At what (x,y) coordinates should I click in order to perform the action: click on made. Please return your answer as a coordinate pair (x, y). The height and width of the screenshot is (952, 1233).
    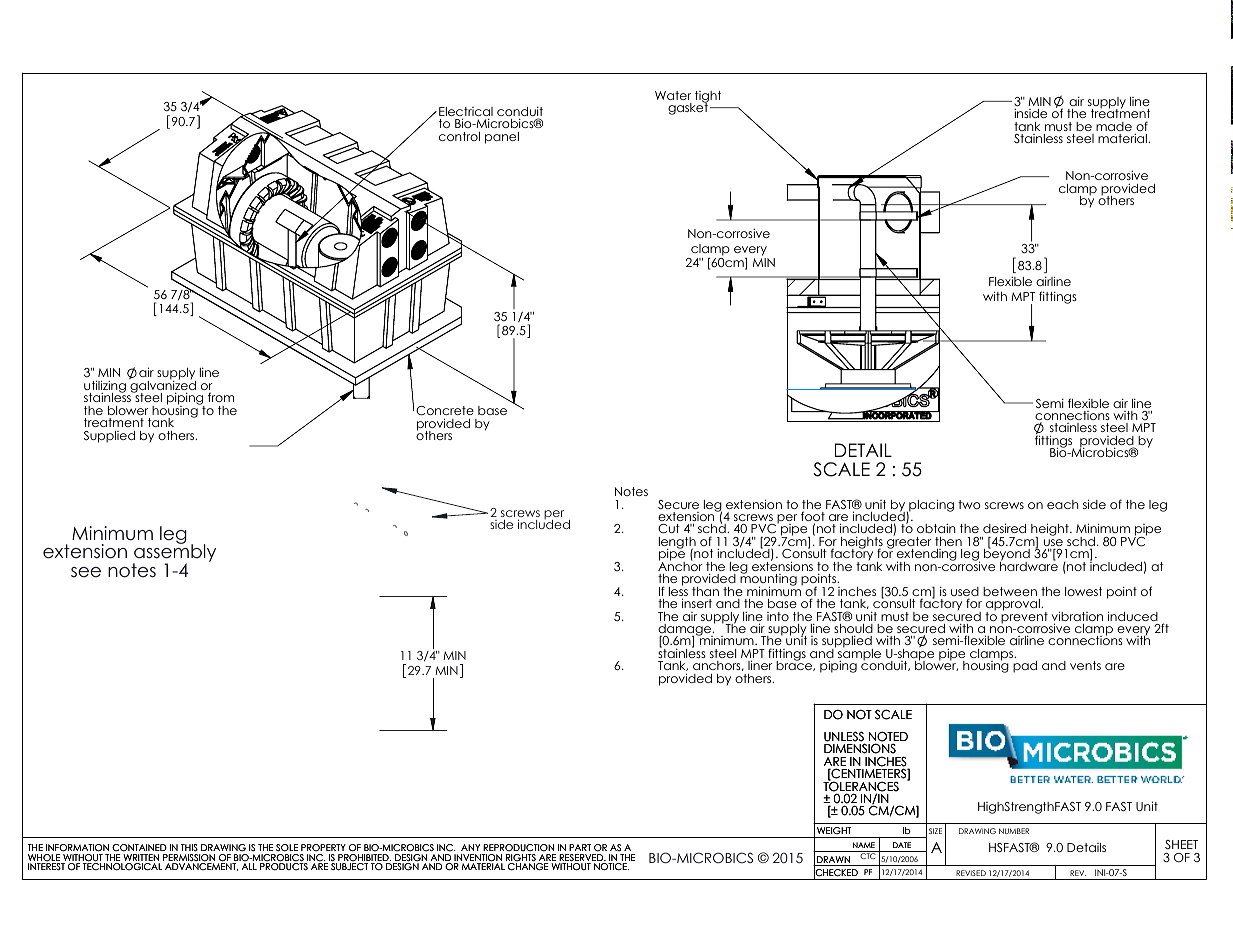
    Looking at the image, I should click on (1114, 126).
